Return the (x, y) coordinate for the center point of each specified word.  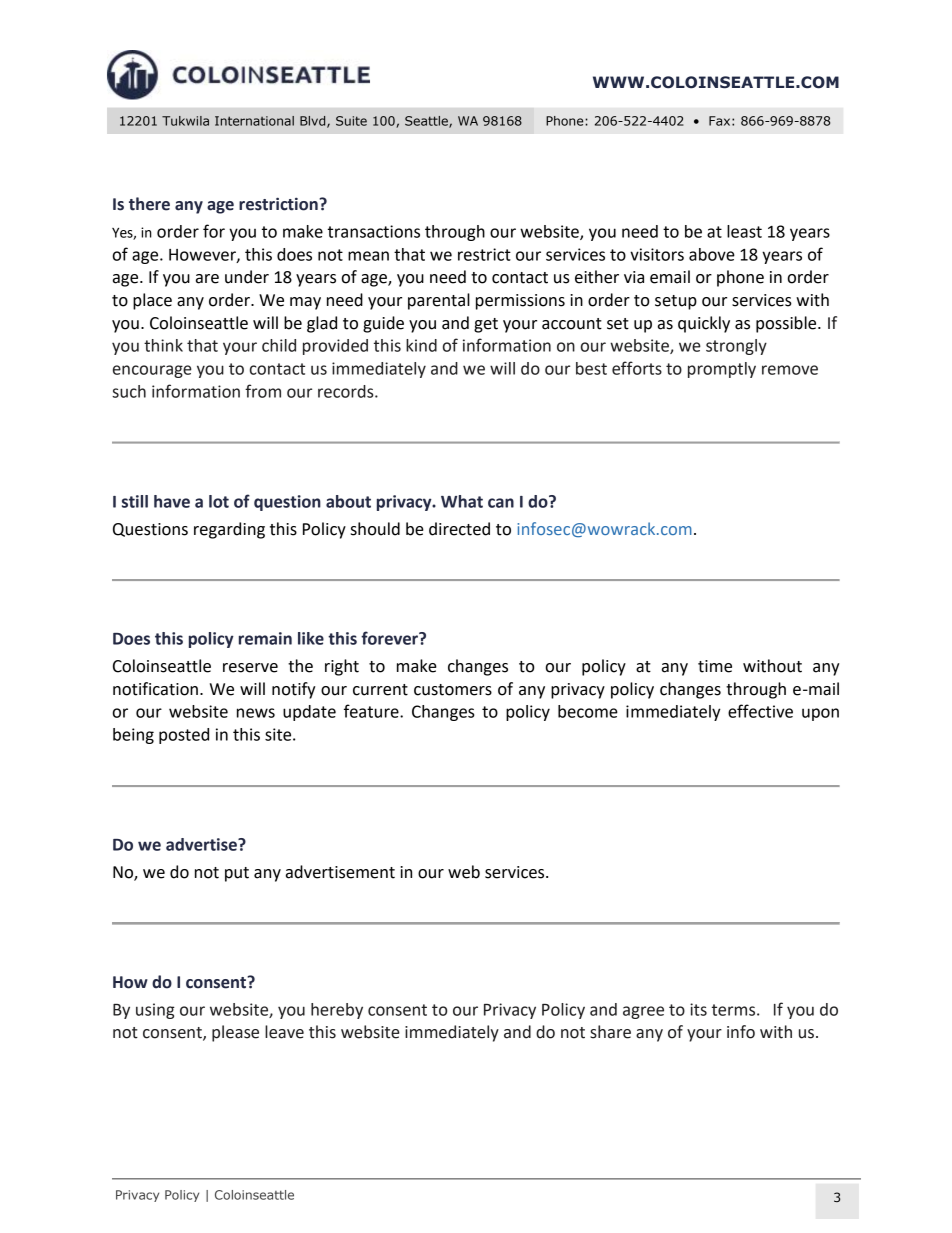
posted (184, 736)
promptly (722, 370)
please (235, 1033)
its (698, 1009)
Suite (351, 121)
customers (453, 690)
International (254, 121)
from (263, 391)
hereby (337, 1011)
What (462, 501)
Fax (721, 121)
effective (760, 711)
